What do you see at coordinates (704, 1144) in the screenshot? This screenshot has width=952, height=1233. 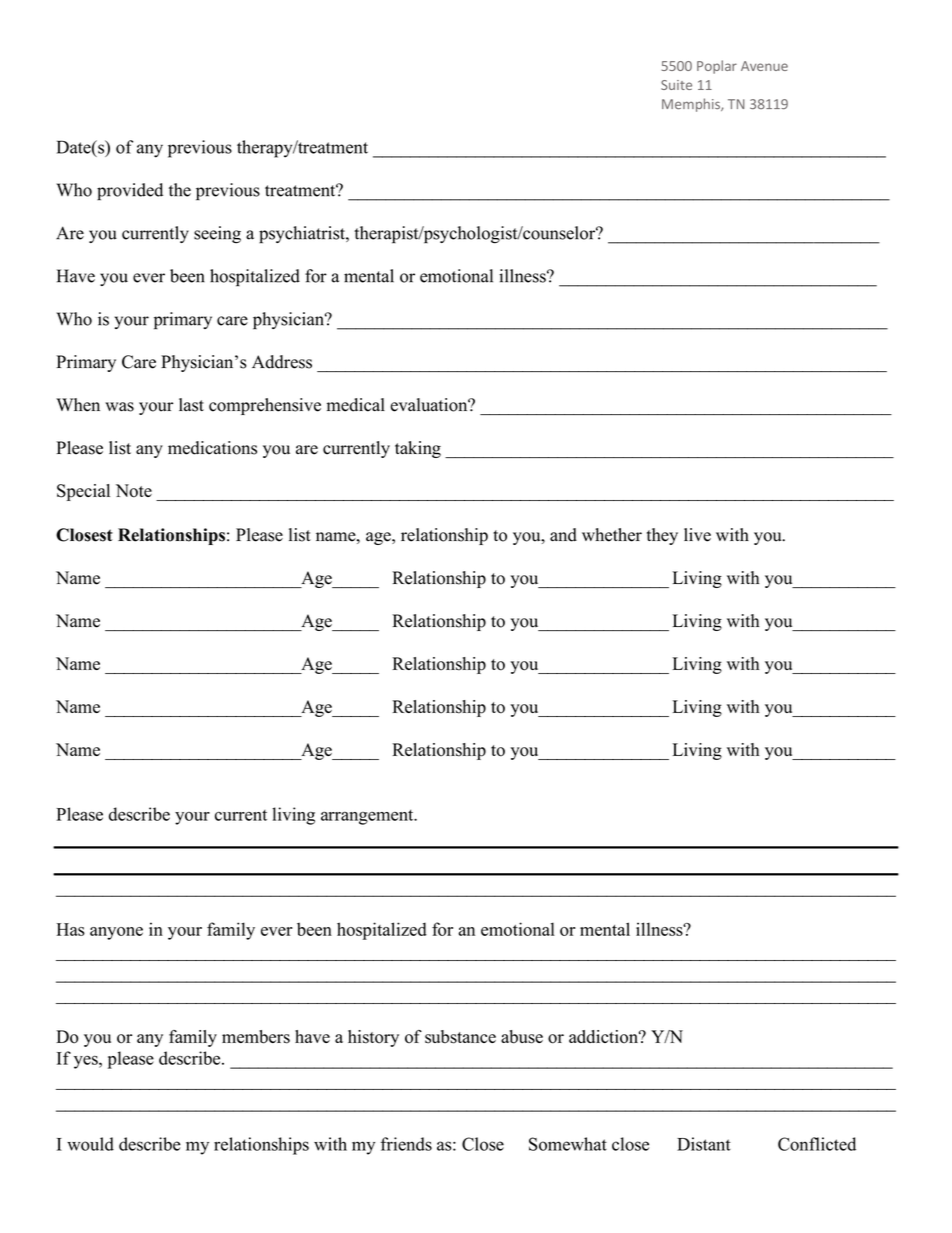 I see `Distant` at bounding box center [704, 1144].
